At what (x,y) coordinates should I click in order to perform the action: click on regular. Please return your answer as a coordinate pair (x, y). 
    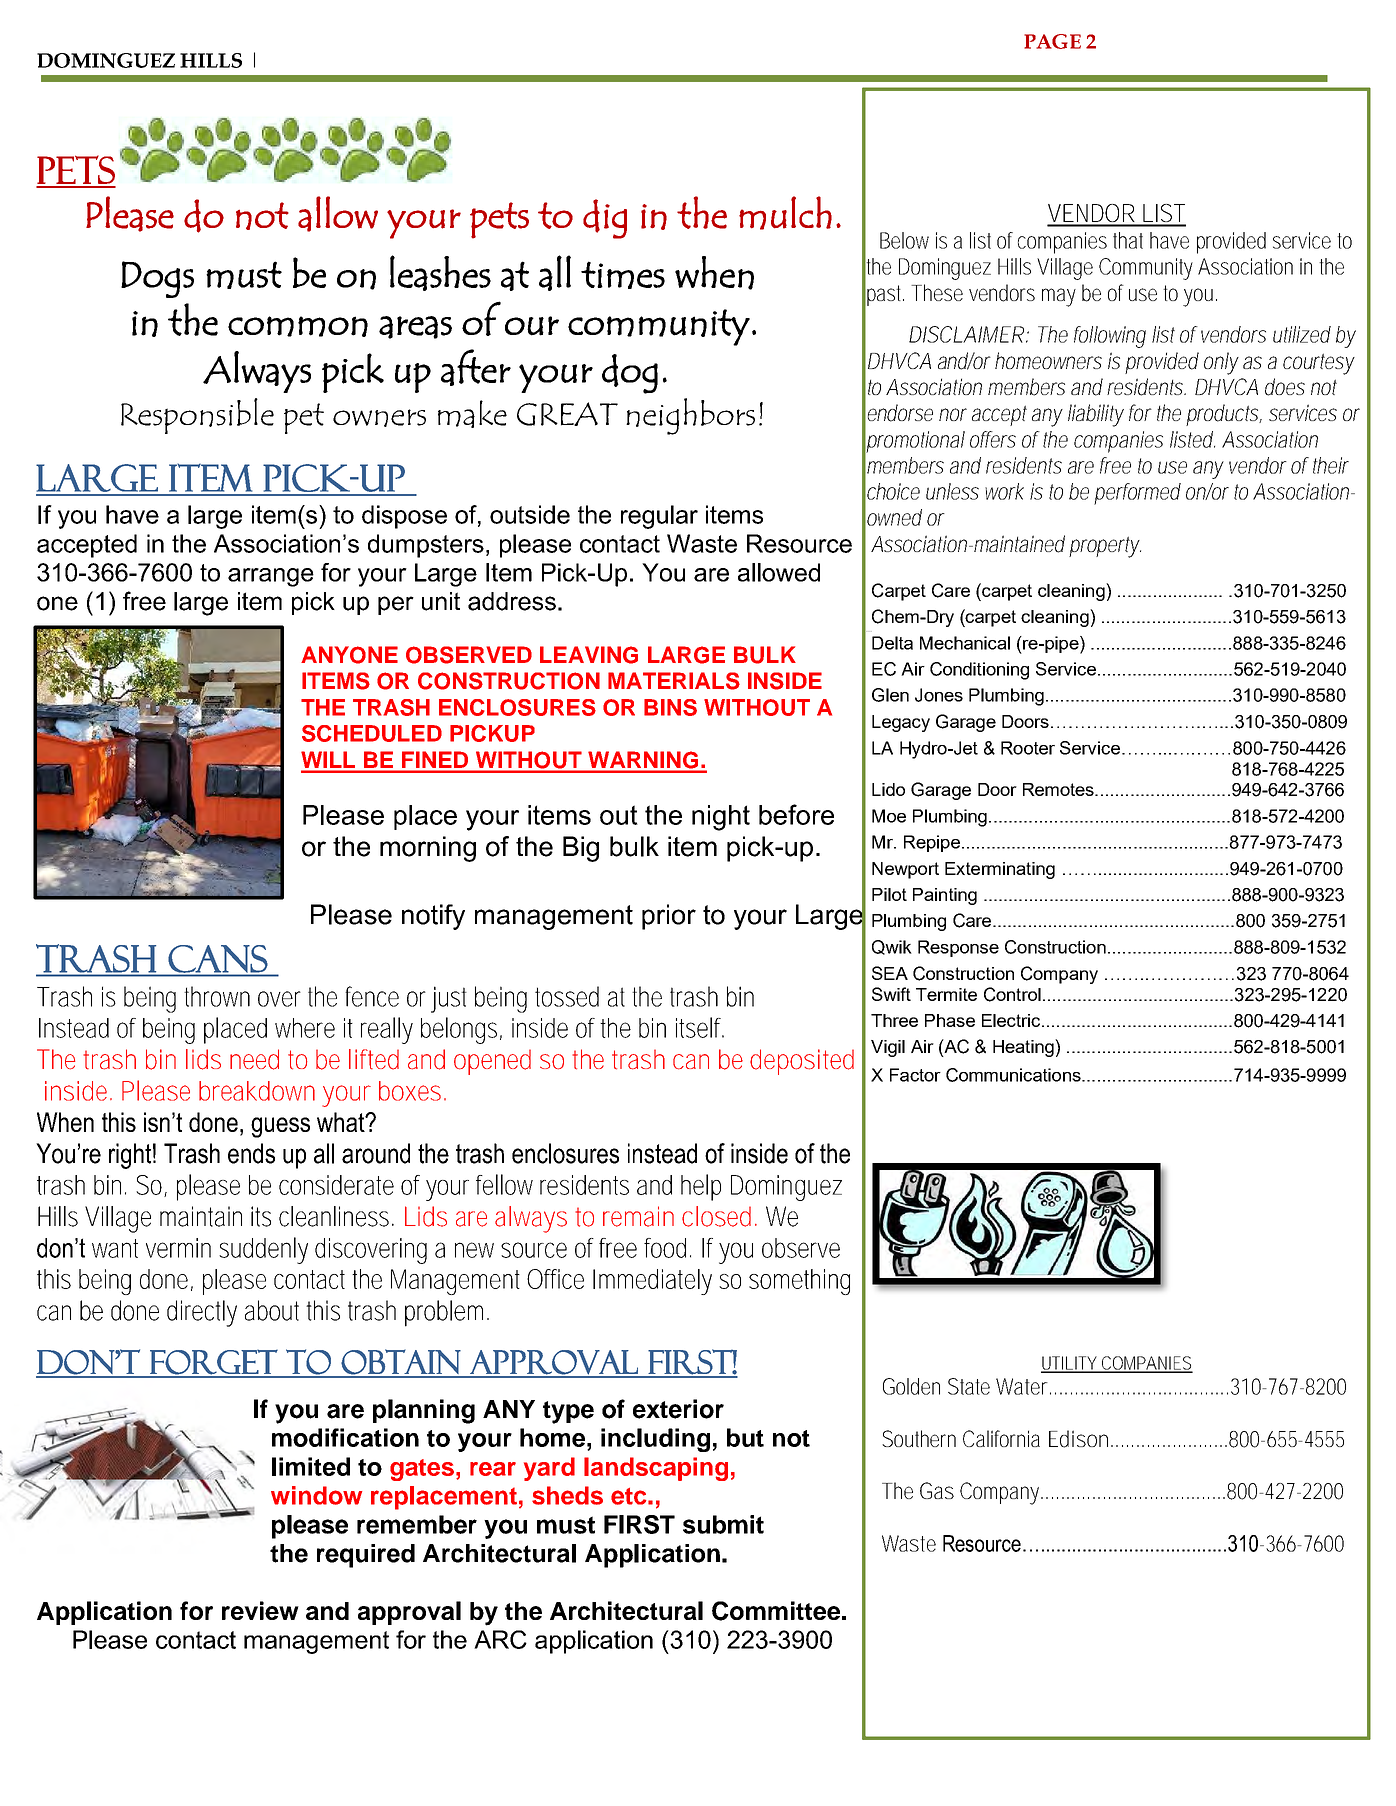
    Looking at the image, I should click on (659, 517).
